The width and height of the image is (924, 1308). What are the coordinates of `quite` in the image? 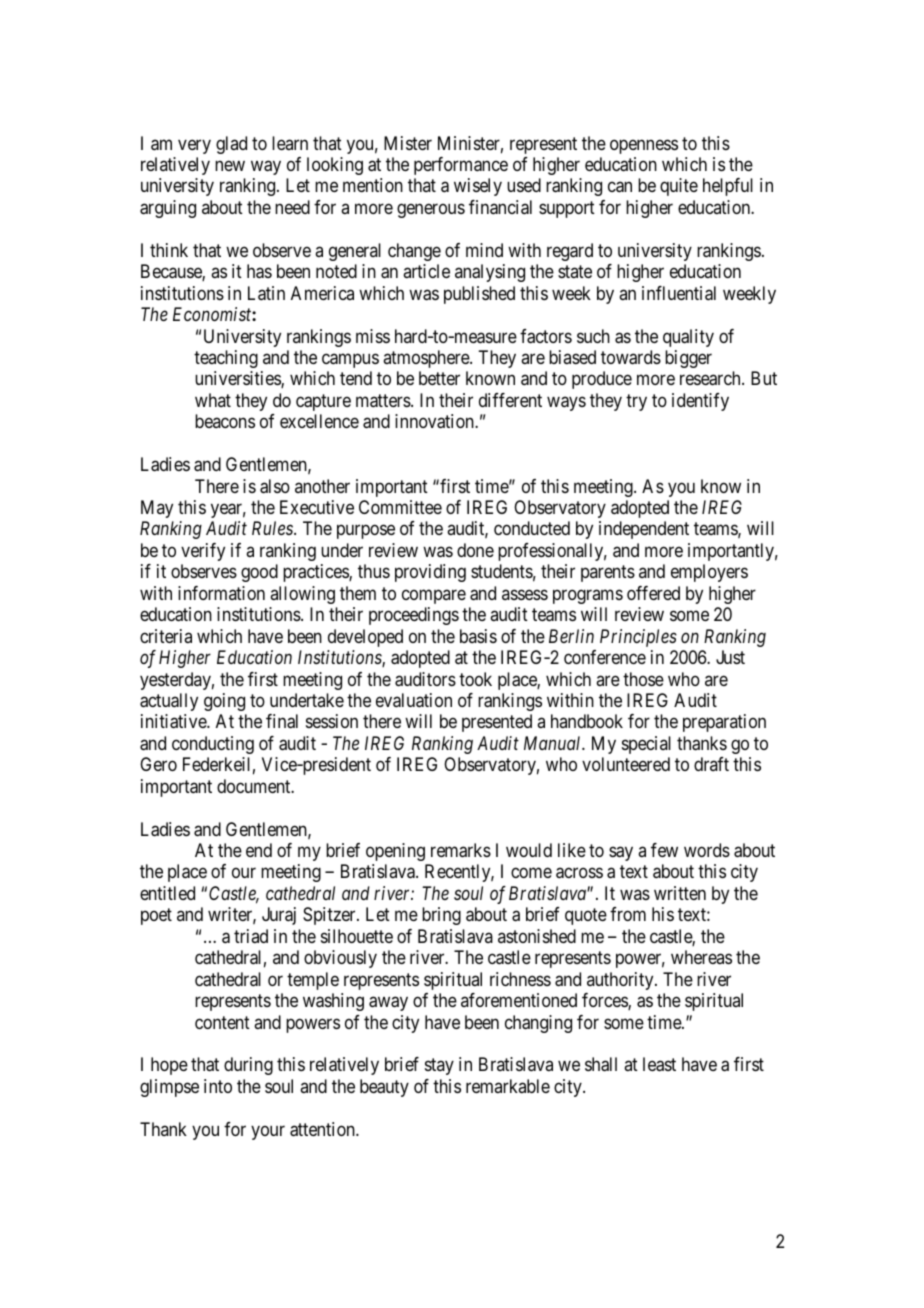 It's located at (679, 187).
